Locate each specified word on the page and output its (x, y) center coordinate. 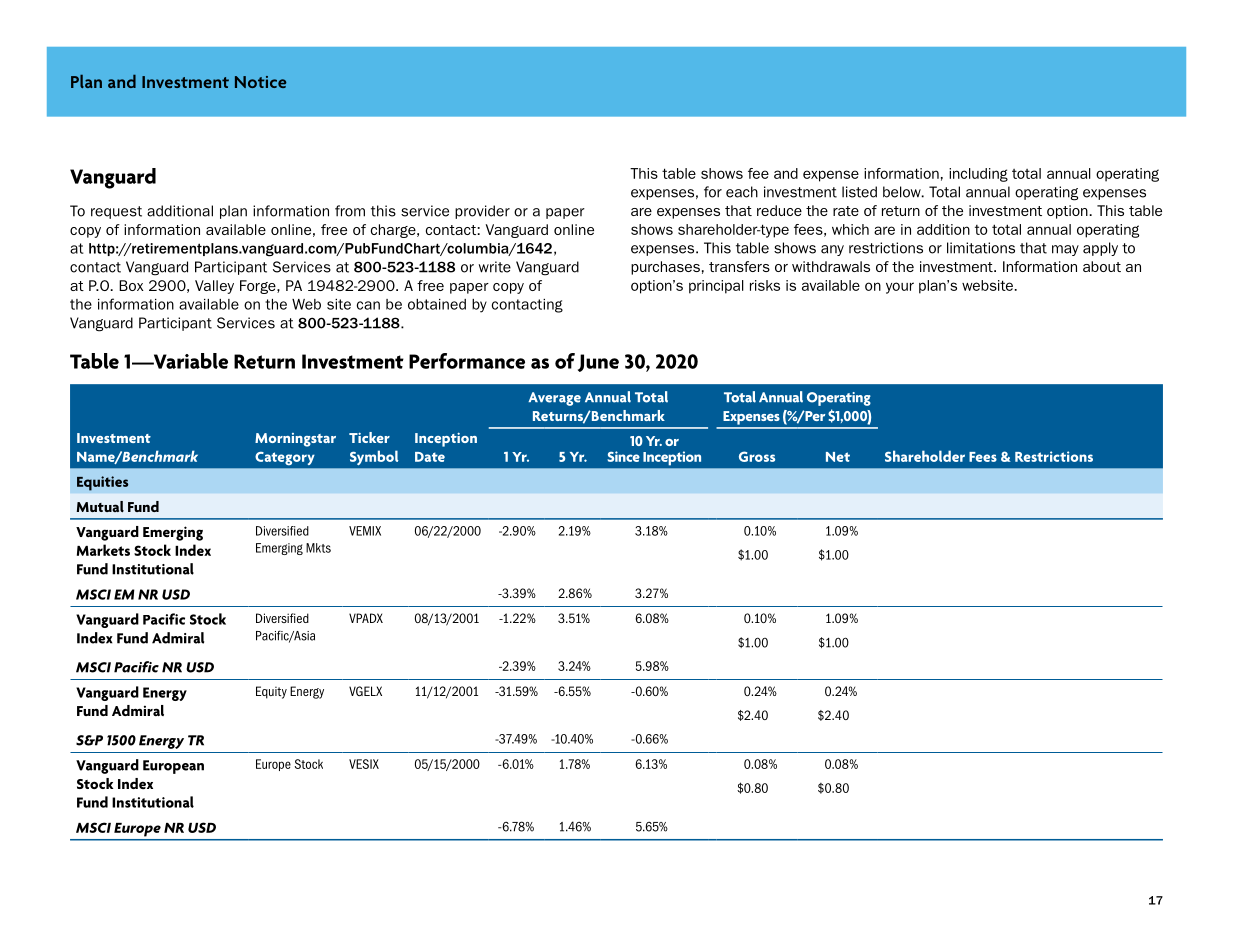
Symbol (374, 458)
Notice (261, 82)
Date (430, 457)
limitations (981, 248)
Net (838, 457)
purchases (665, 268)
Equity (271, 692)
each (742, 192)
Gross (757, 456)
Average (554, 399)
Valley (214, 287)
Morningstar (295, 440)
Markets (103, 550)
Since (623, 456)
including (978, 175)
